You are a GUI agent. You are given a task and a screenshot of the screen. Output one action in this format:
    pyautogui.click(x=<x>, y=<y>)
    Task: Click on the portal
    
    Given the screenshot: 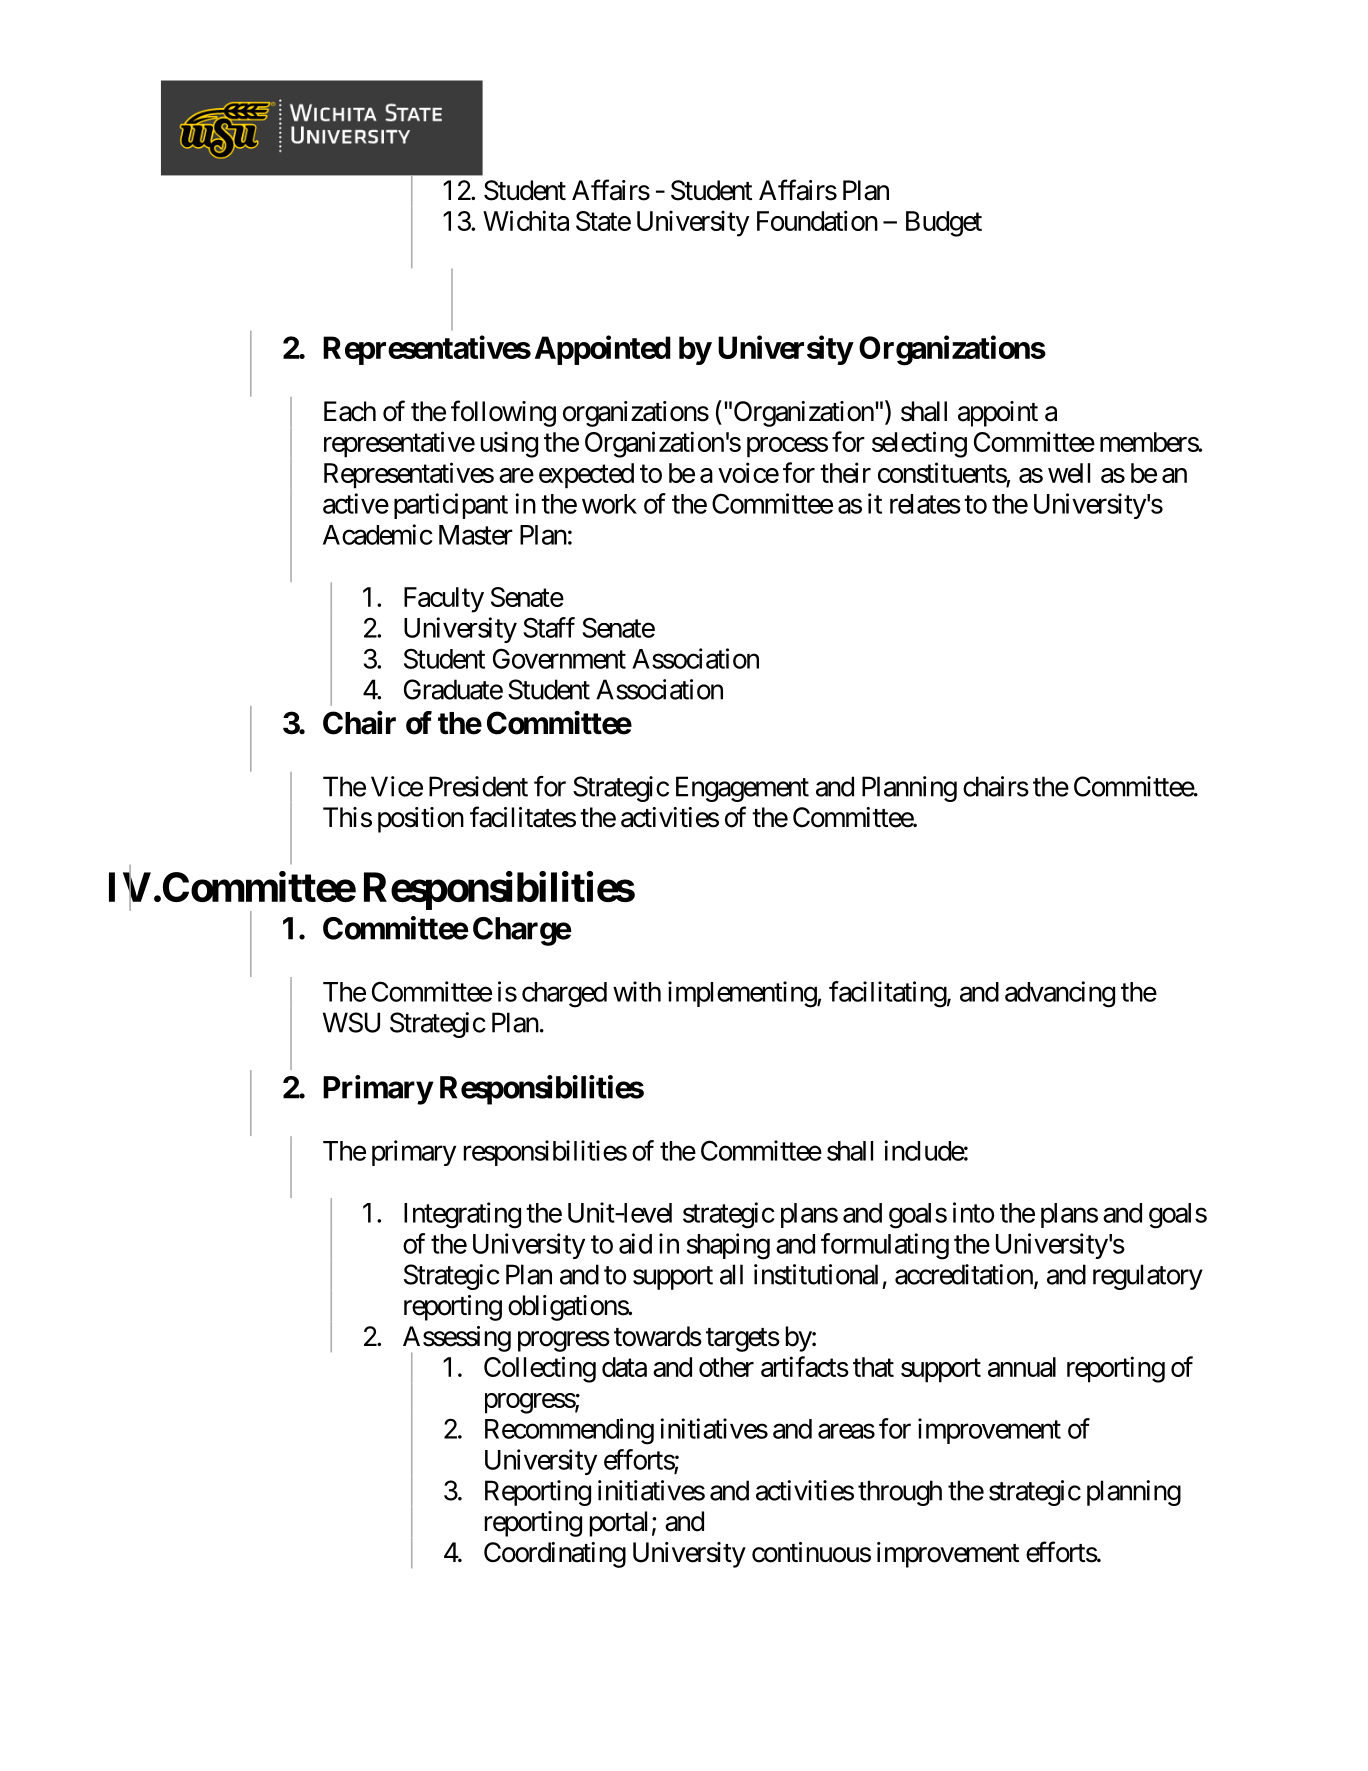 What is the action you would take?
    pyautogui.click(x=618, y=1524)
